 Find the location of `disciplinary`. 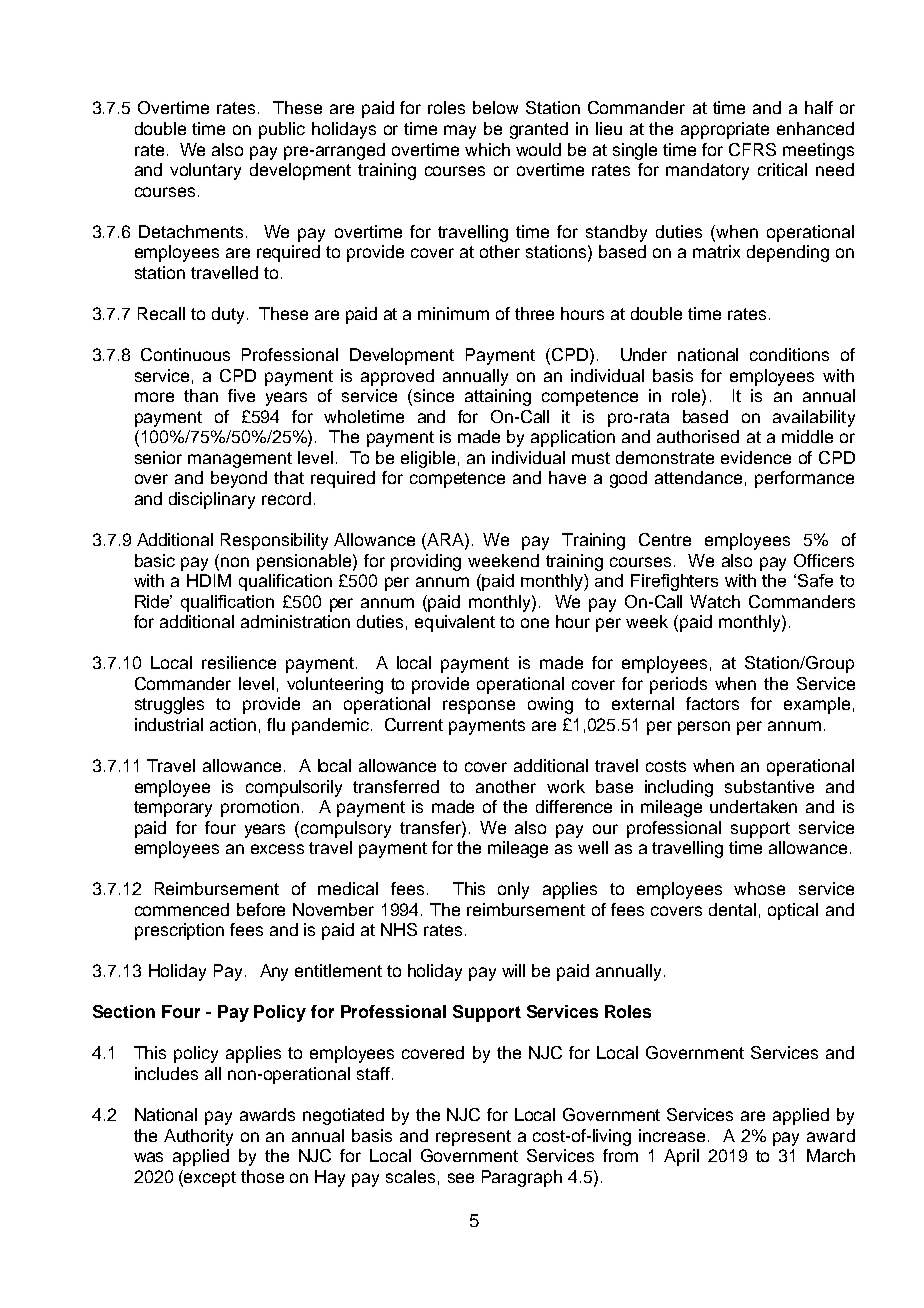

disciplinary is located at coordinates (212, 500).
